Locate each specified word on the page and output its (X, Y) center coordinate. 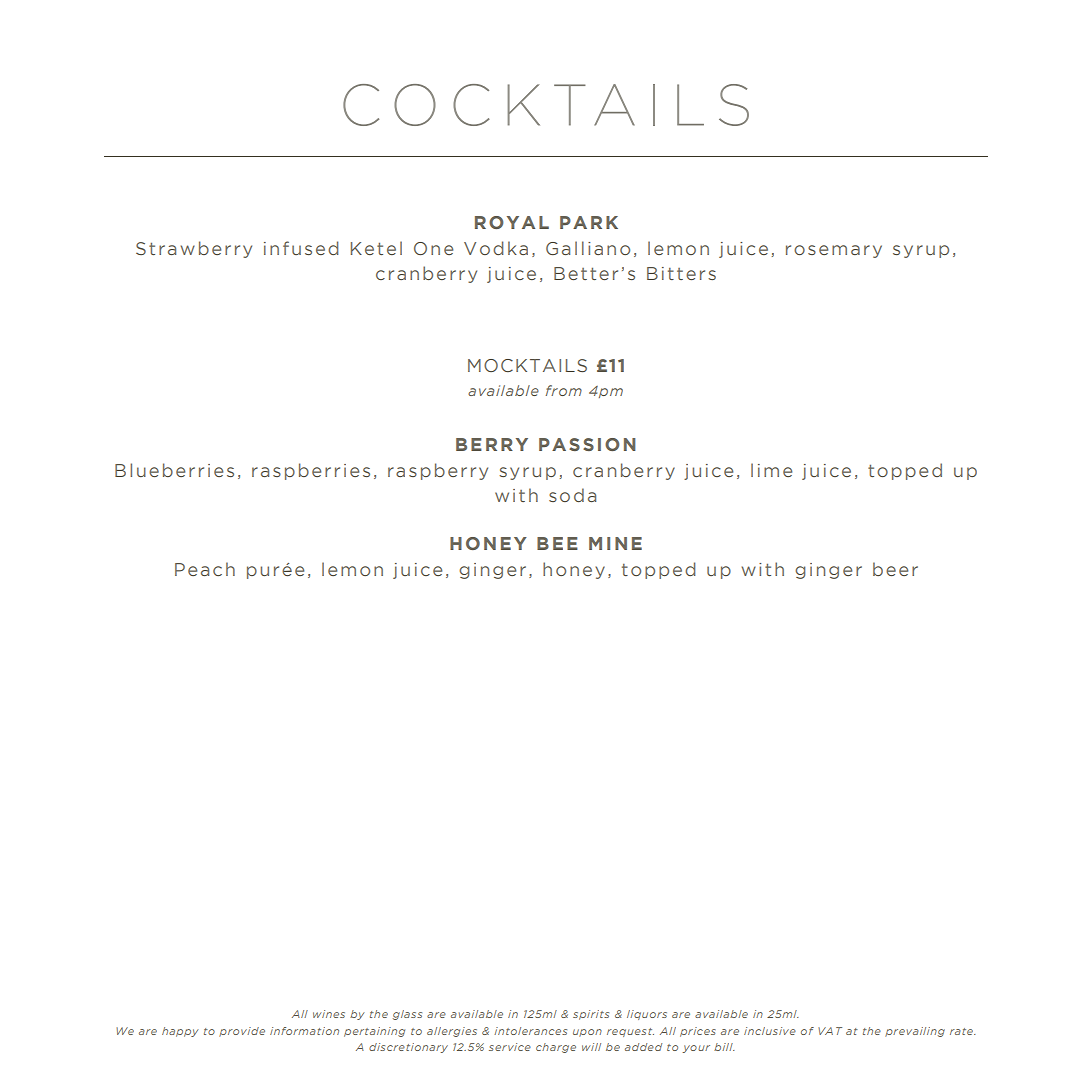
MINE (615, 543)
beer (895, 569)
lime (771, 470)
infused (301, 248)
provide (242, 1032)
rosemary (834, 251)
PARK (589, 222)
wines (329, 1014)
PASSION (587, 444)
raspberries (311, 471)
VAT (830, 1031)
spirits (591, 1015)
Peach (205, 569)
